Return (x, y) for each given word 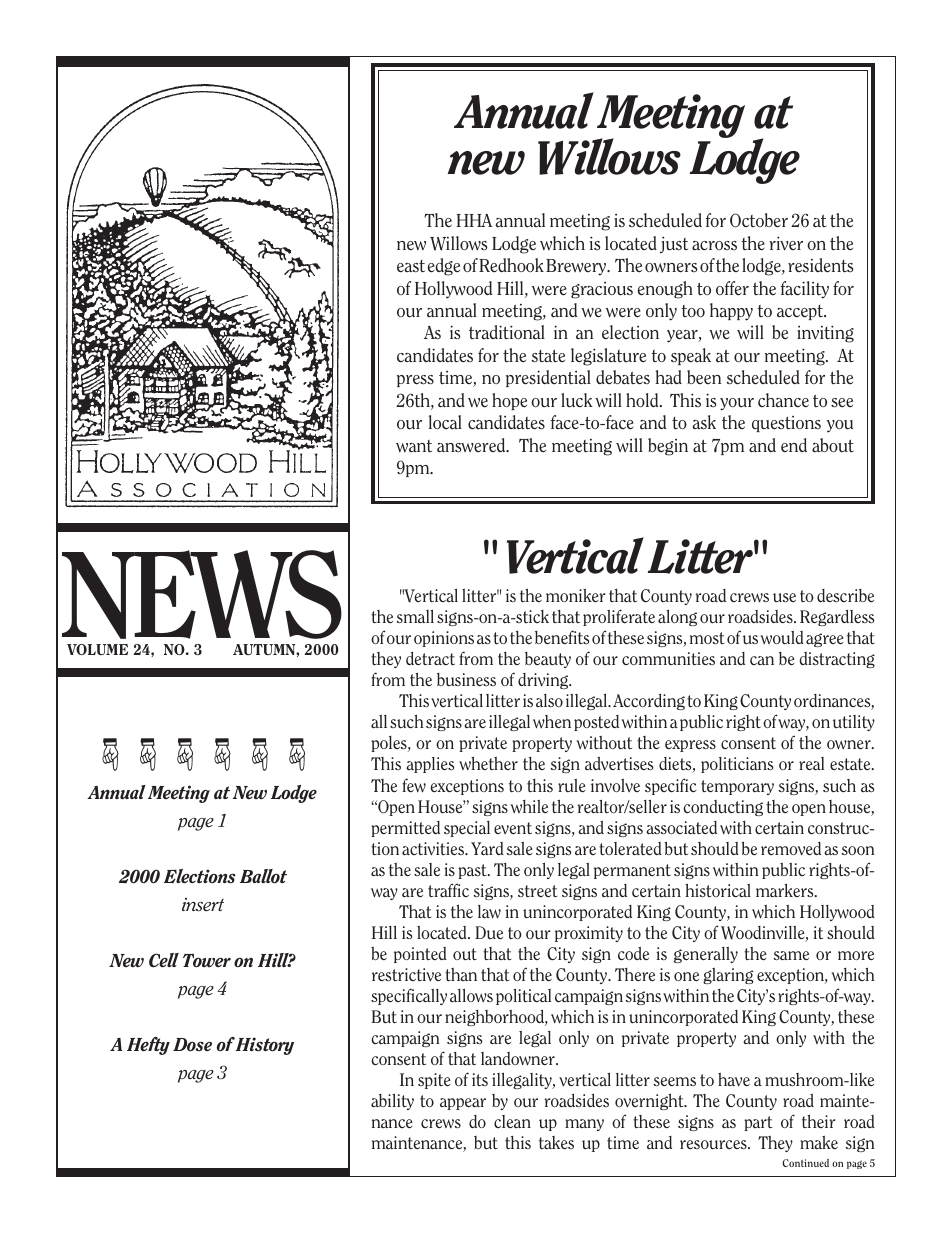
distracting (837, 660)
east (411, 266)
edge (444, 267)
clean (512, 1121)
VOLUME (97, 649)
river (786, 243)
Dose (192, 1045)
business (466, 679)
